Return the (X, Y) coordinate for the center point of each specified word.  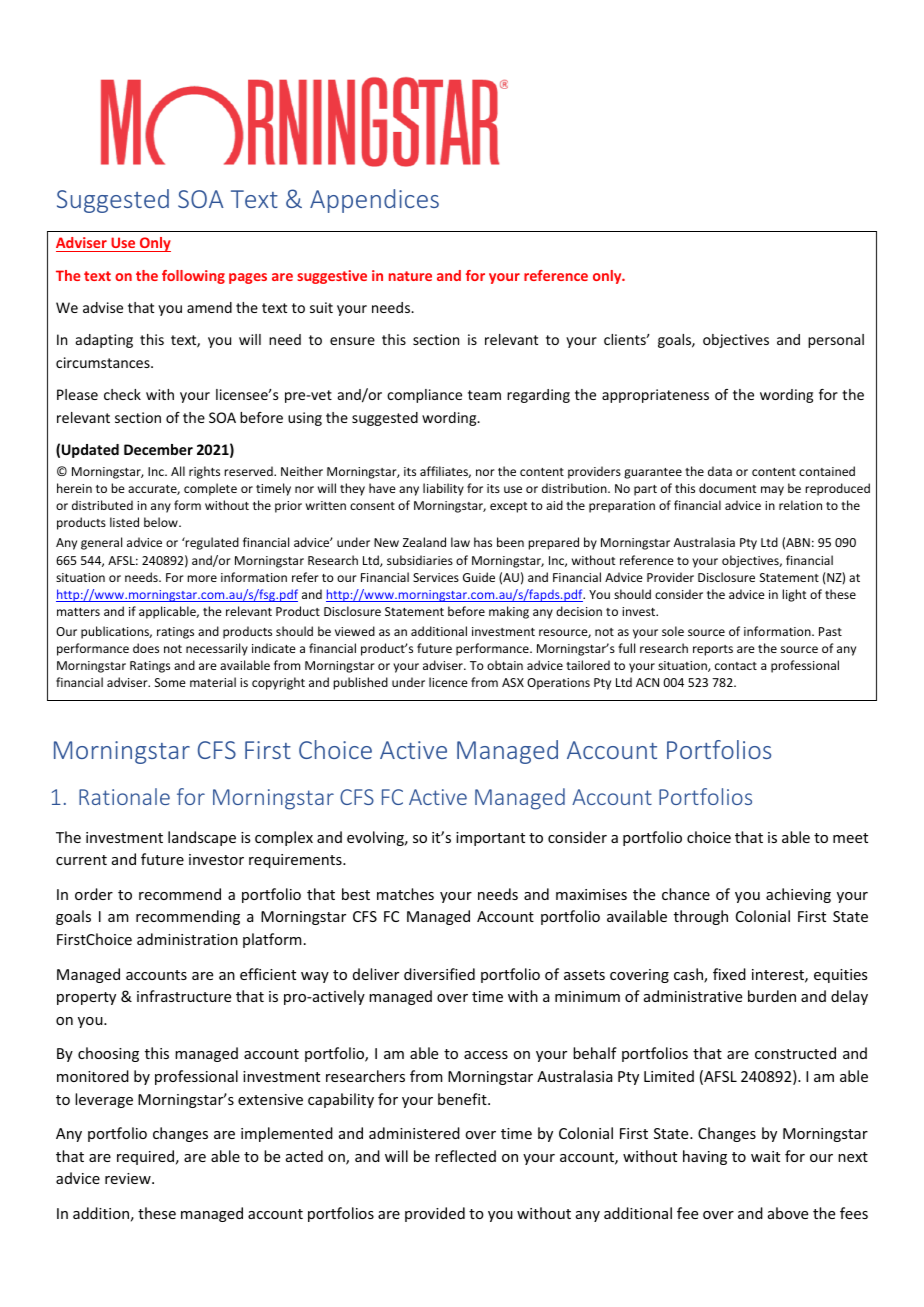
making (509, 612)
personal (836, 341)
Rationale (124, 796)
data (720, 471)
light (794, 595)
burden (772, 996)
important (490, 839)
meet (850, 838)
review (129, 1178)
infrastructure (184, 996)
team (484, 395)
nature (410, 276)
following (193, 277)
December (158, 449)
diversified (439, 974)
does (146, 648)
